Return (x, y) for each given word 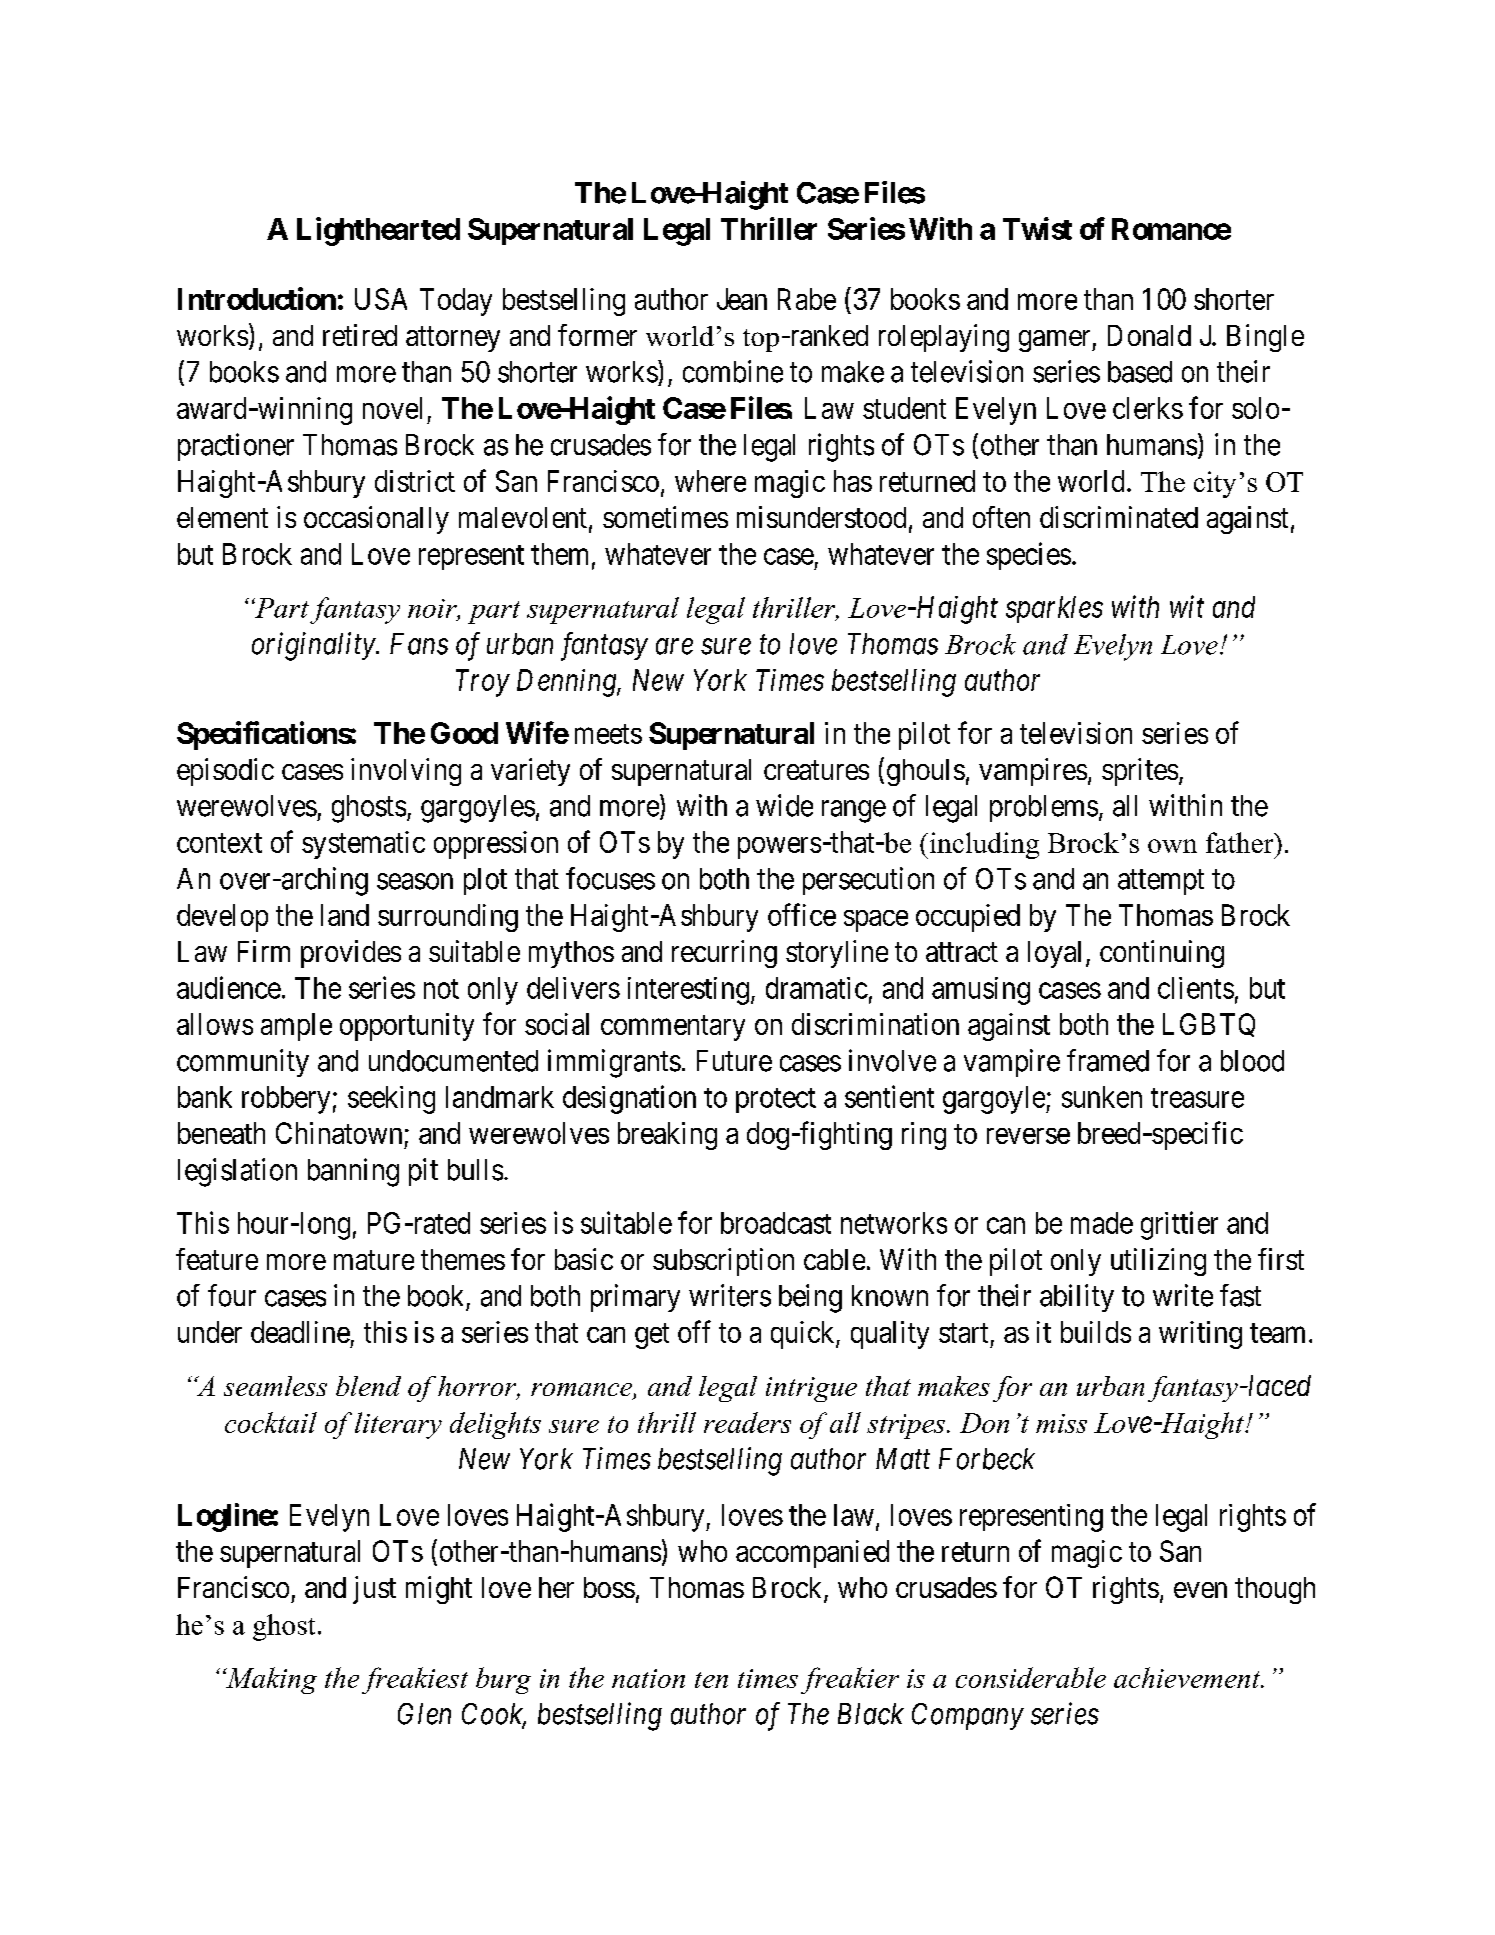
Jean (742, 299)
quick (804, 1335)
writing (1200, 1335)
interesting (688, 991)
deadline (300, 1332)
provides (351, 954)
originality (314, 646)
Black (871, 1714)
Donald (1149, 335)
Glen (424, 1714)
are (674, 647)
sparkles (1054, 609)
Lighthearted (378, 231)
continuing (1162, 954)
